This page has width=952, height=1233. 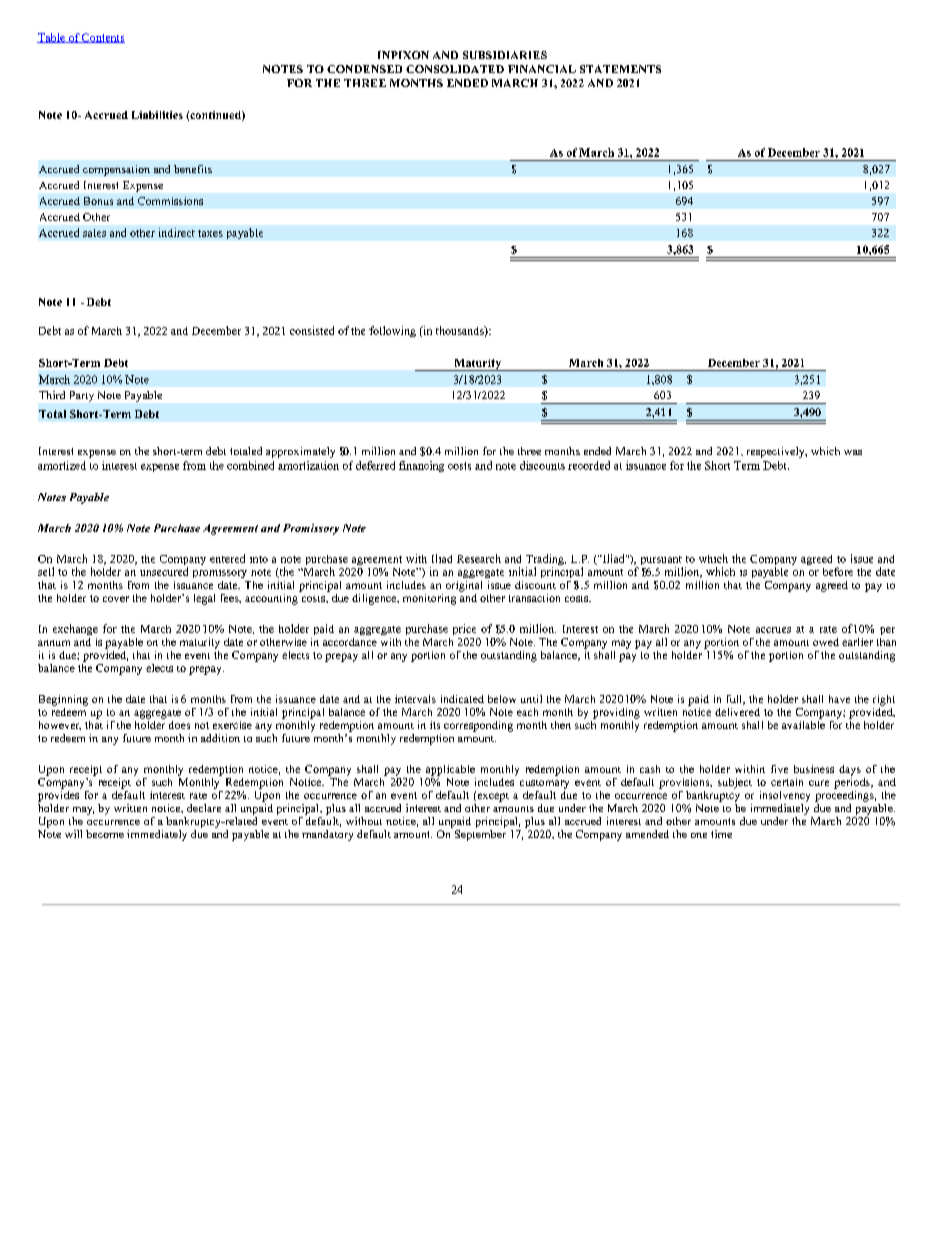 What do you see at coordinates (853, 452) in the page?
I see `was` at bounding box center [853, 452].
